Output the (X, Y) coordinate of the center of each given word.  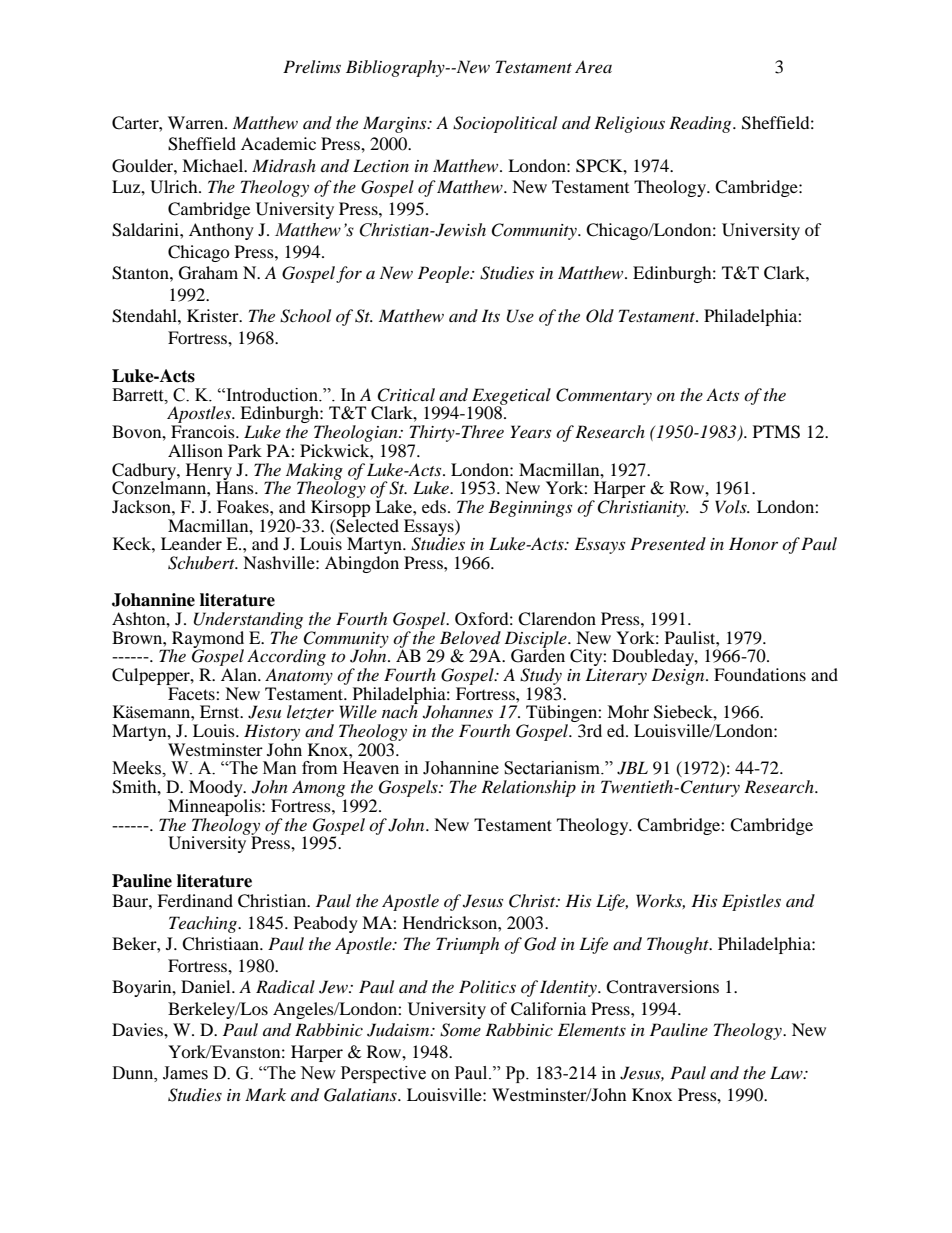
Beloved (470, 637)
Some (460, 1030)
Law (787, 1072)
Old (600, 316)
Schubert (202, 563)
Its (490, 315)
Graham (208, 273)
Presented (668, 543)
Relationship (528, 788)
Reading (701, 124)
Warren (197, 122)
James (185, 1073)
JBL (632, 768)
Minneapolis (215, 807)
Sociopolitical (505, 124)
